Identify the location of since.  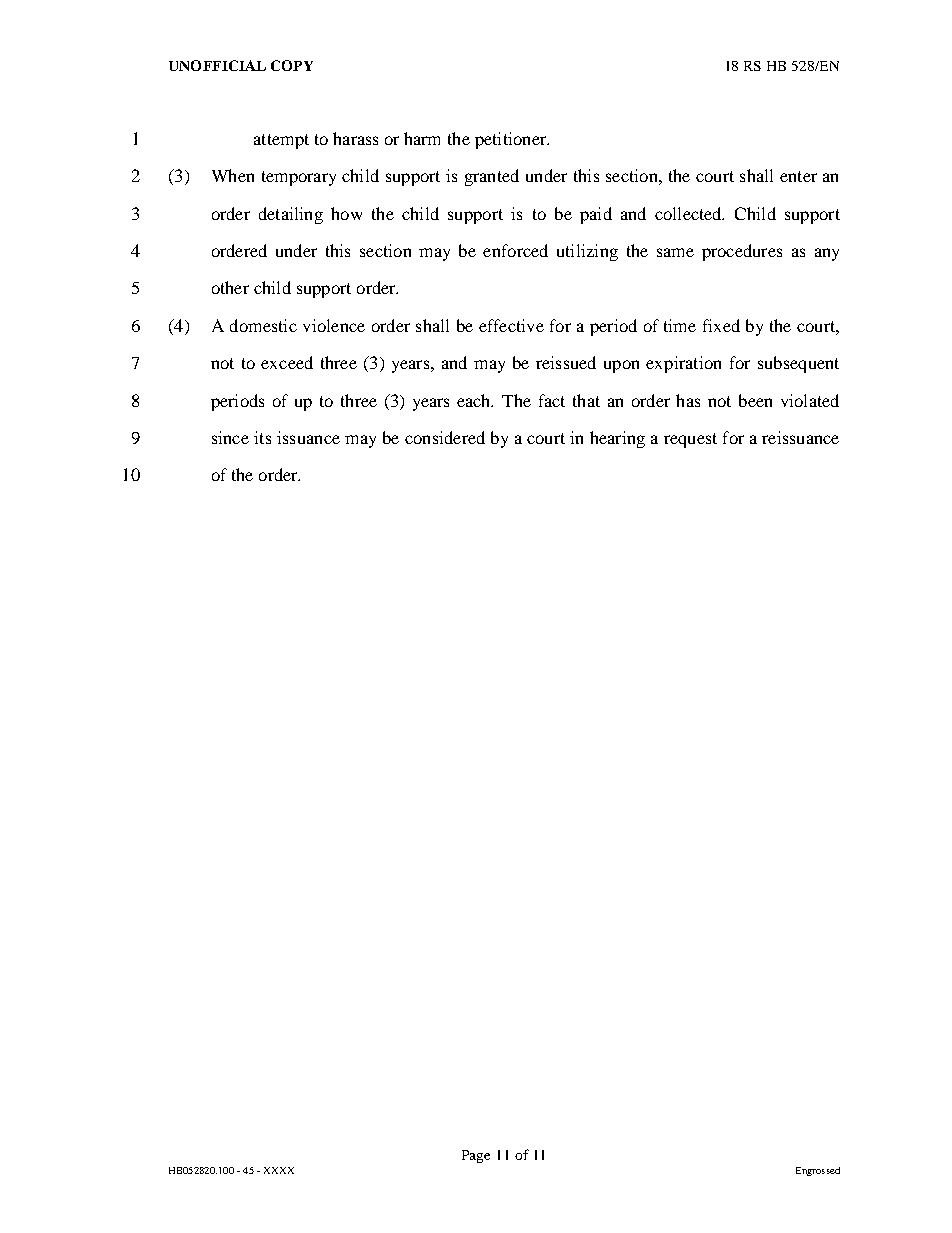
(230, 437).
